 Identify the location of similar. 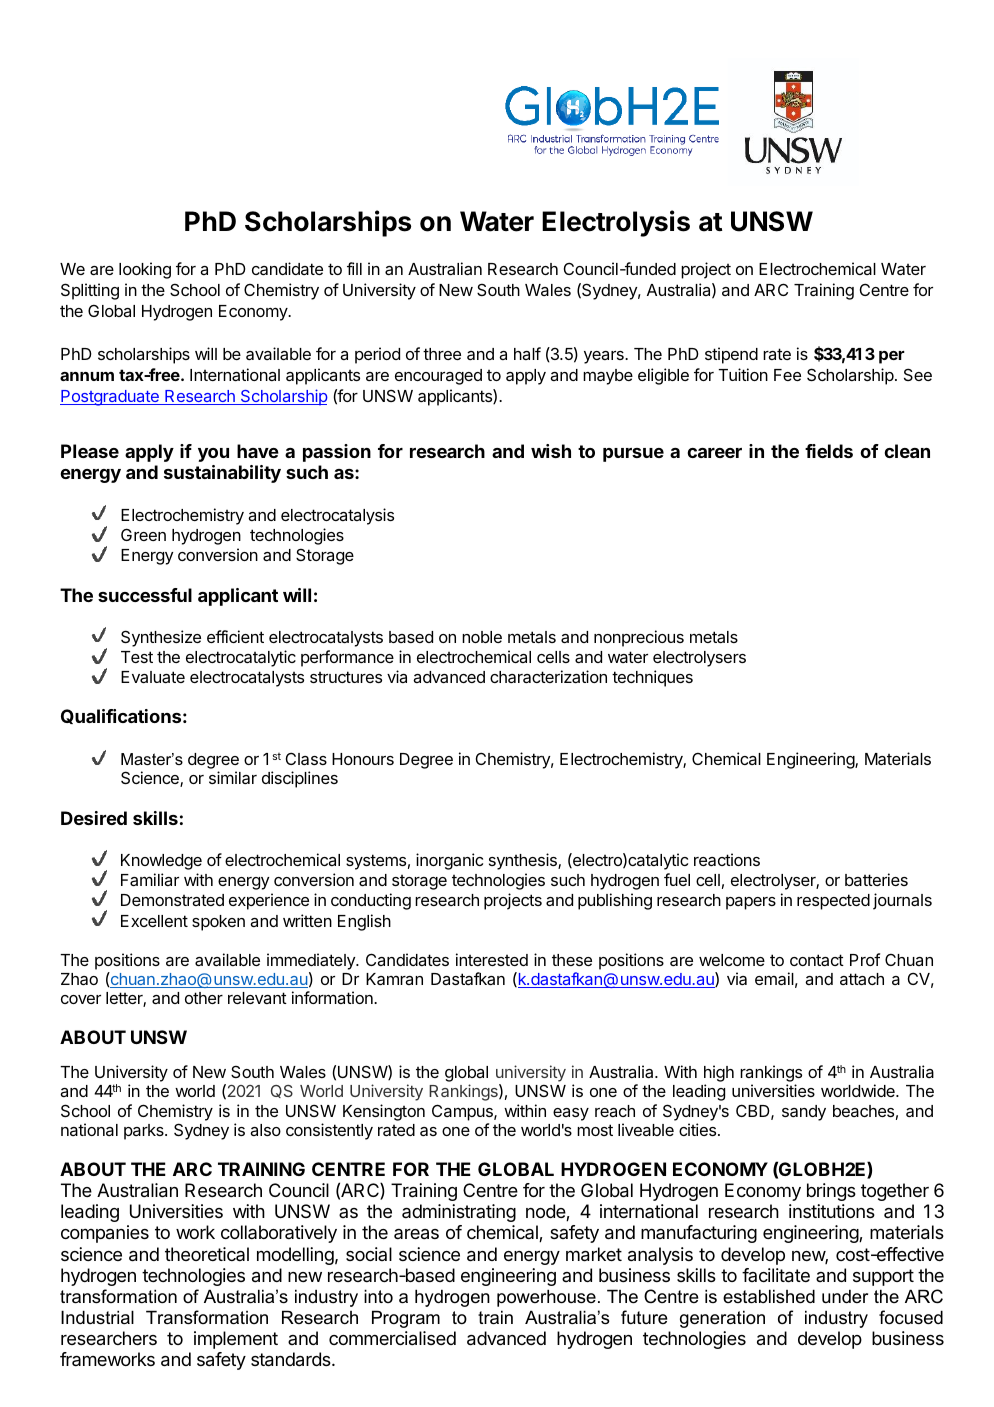
(233, 777).
